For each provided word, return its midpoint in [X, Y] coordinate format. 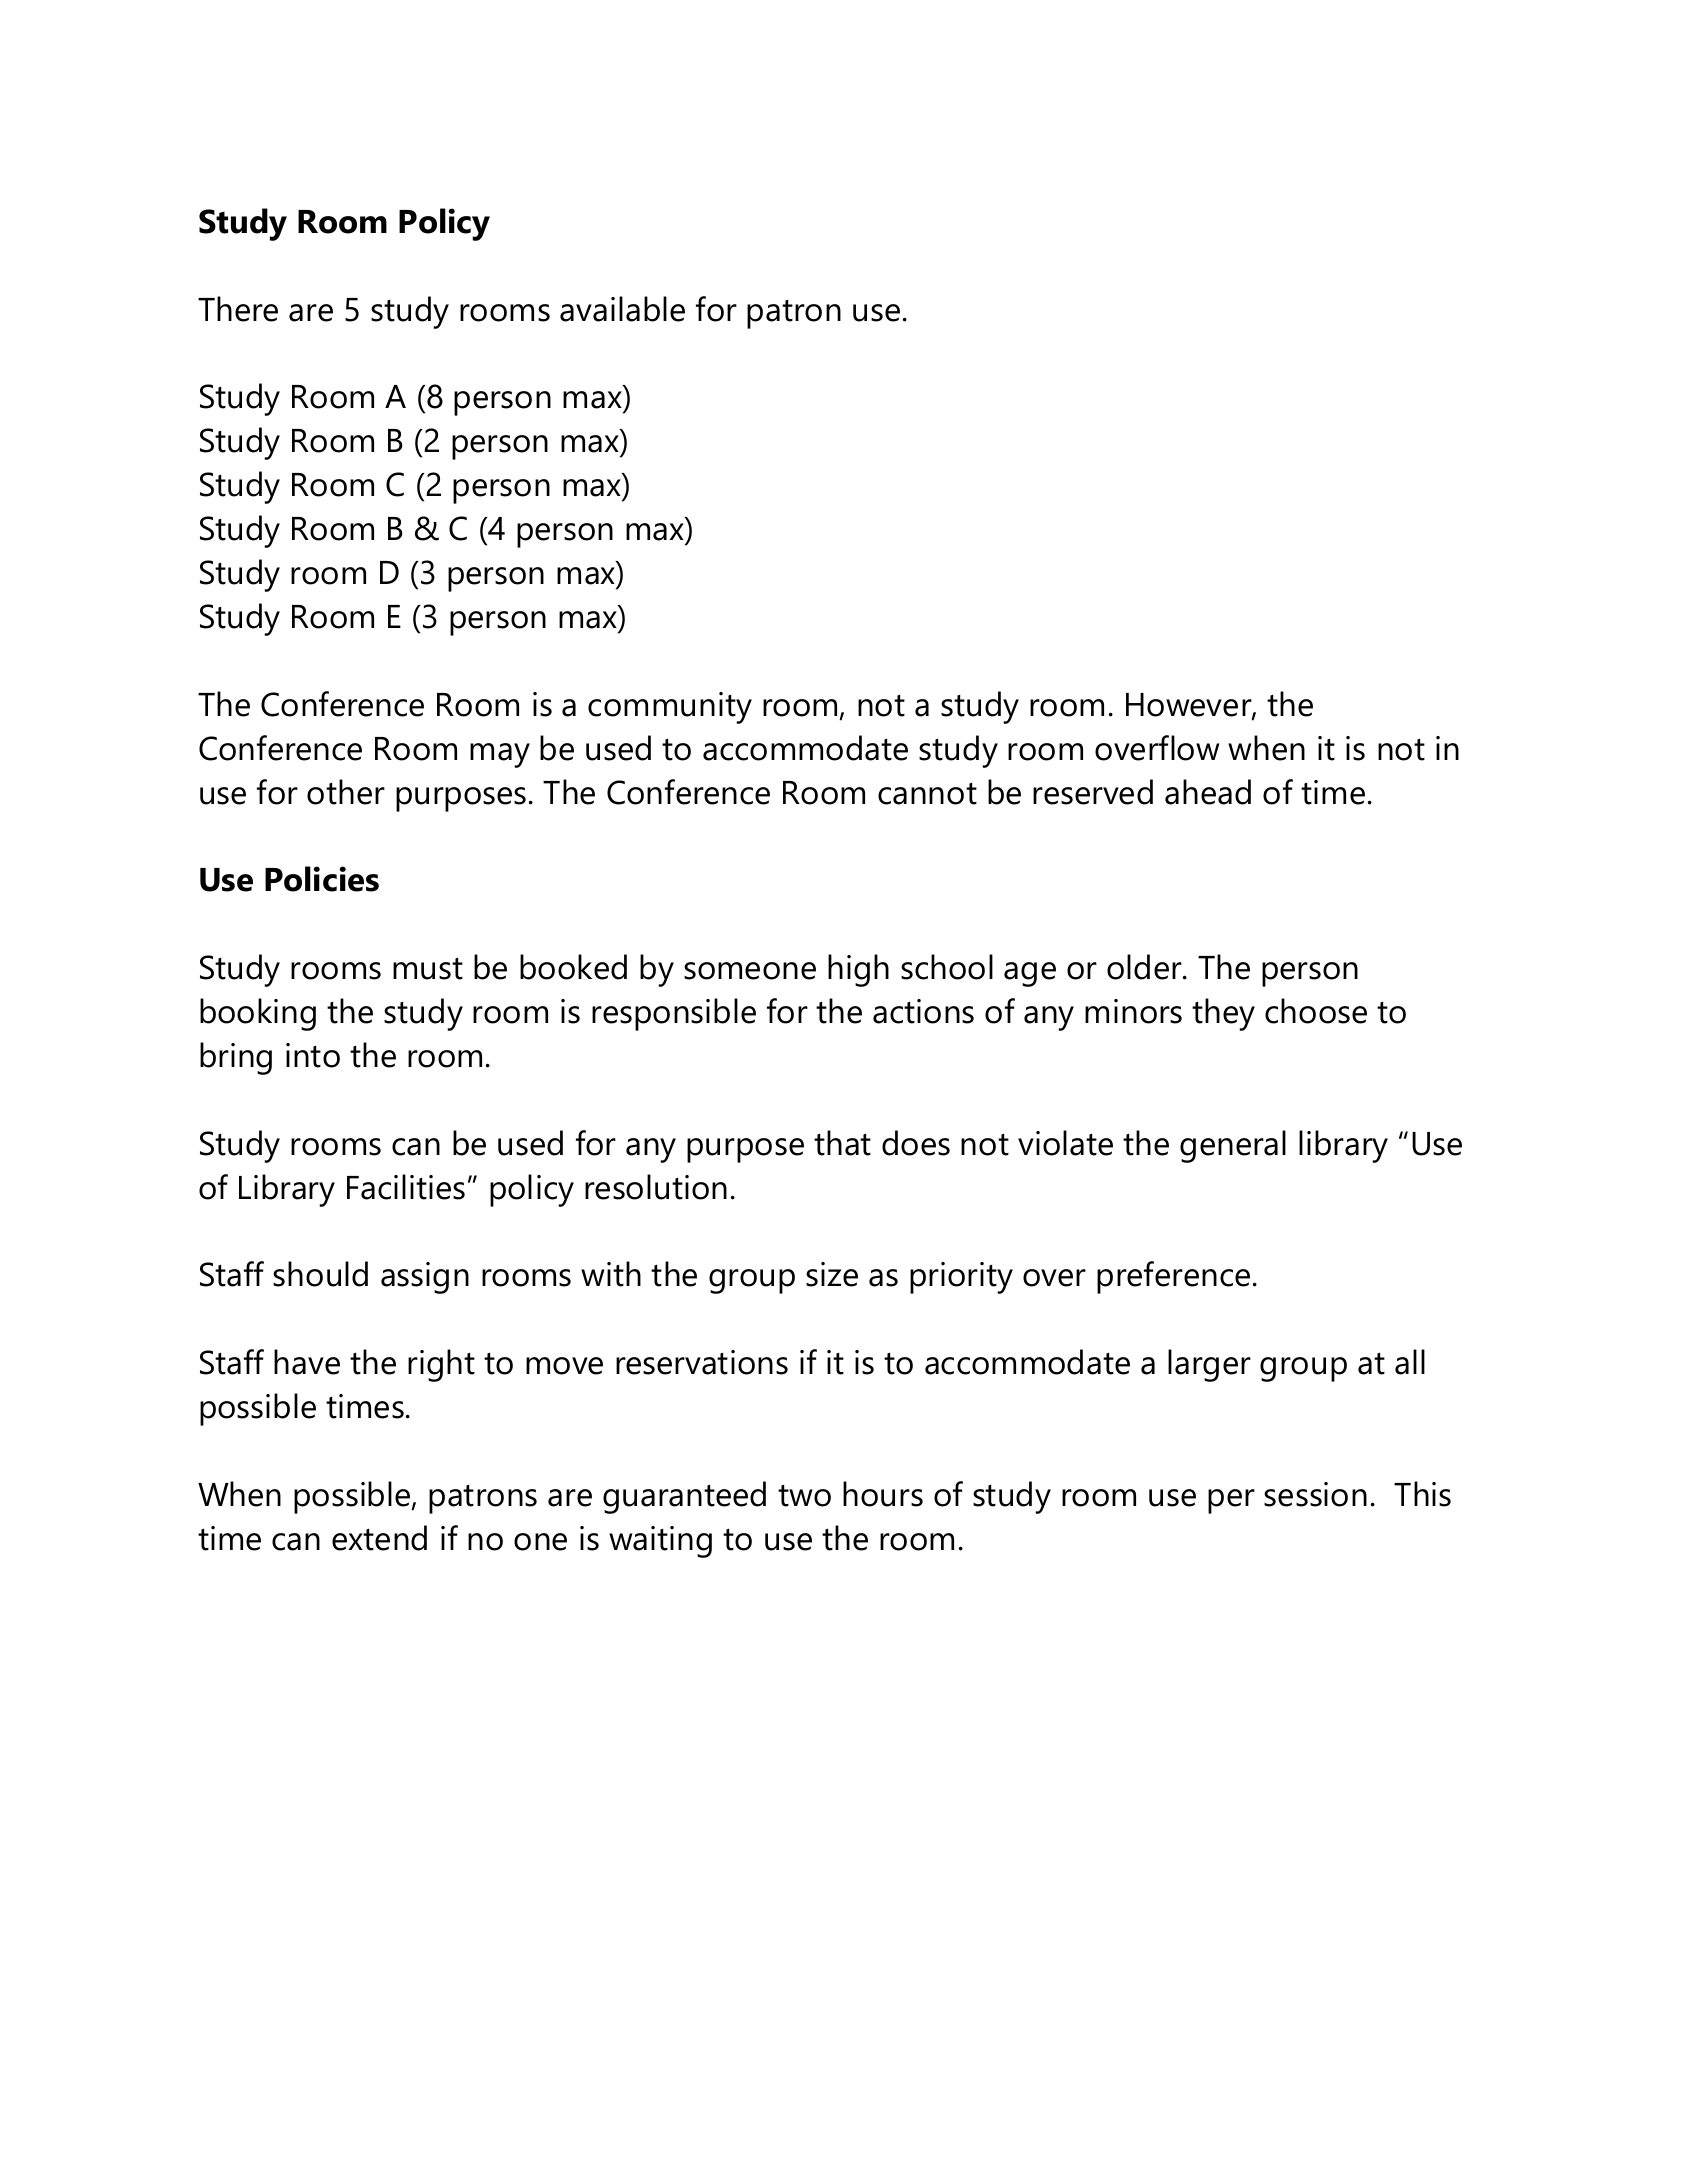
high [858, 970]
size [832, 1274]
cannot [927, 794]
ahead [1208, 792]
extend [379, 1538]
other [346, 792]
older [1145, 967]
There [238, 309]
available [622, 309]
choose [1316, 1011]
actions [923, 1011]
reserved [1093, 792]
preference [1173, 1277]
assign [425, 1278]
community [670, 708]
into [313, 1055]
